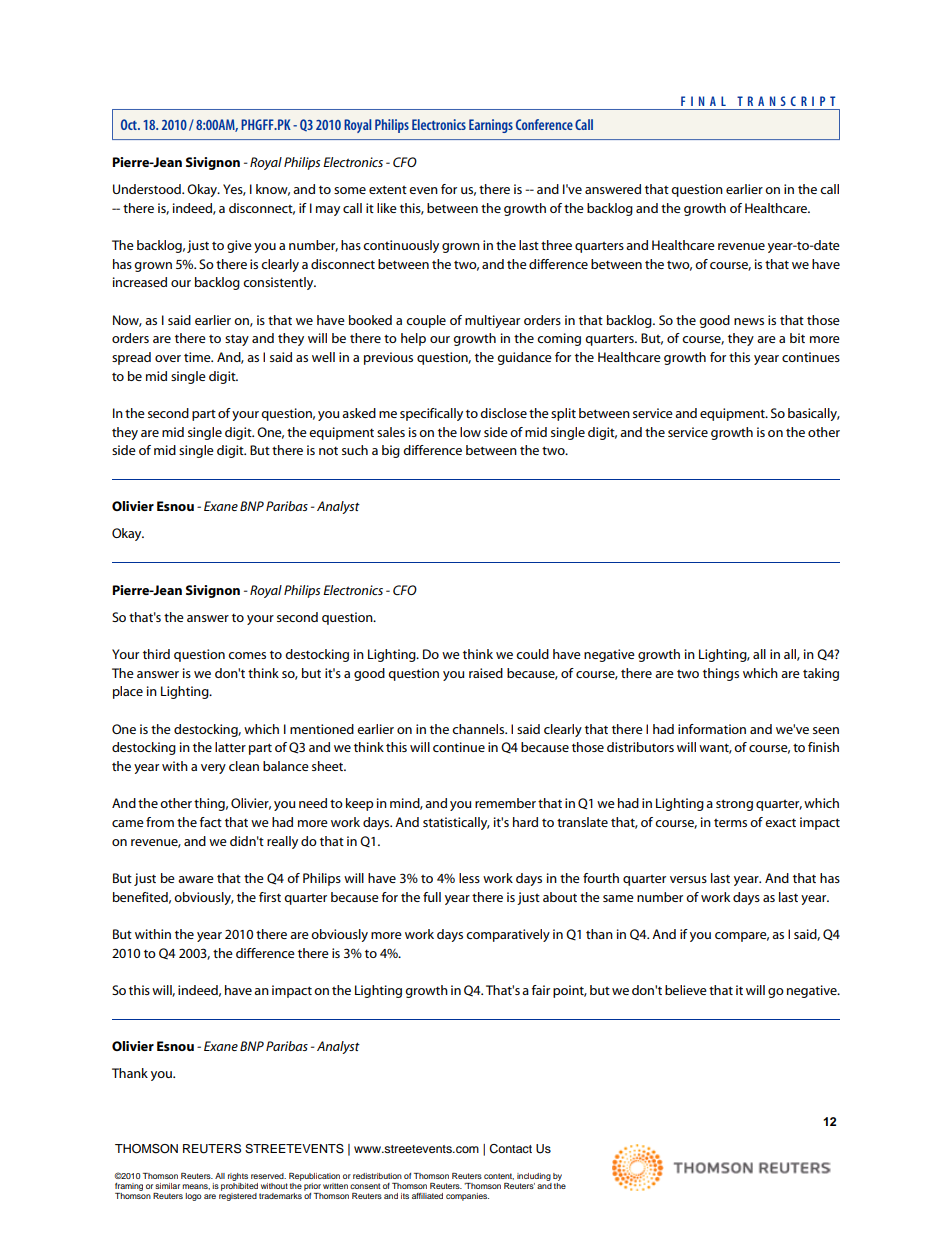 The height and width of the image is (1233, 952). Describe the element at coordinates (686, 990) in the image. I see `believe` at that location.
